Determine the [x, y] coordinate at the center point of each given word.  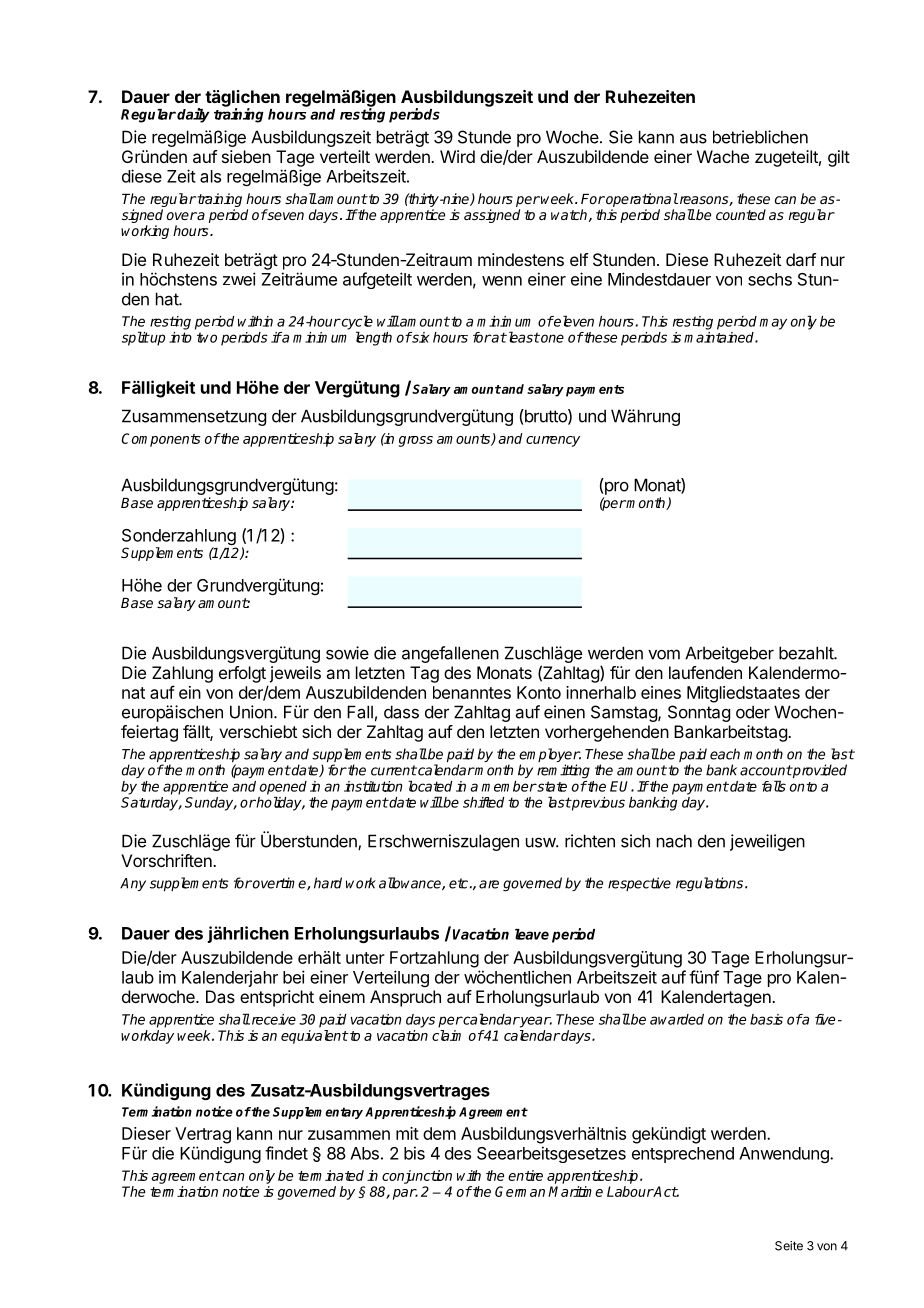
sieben [246, 156]
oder [753, 712]
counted [741, 214]
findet [286, 1153]
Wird [457, 156]
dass [401, 712]
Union [251, 712]
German [520, 1191]
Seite [789, 1246]
